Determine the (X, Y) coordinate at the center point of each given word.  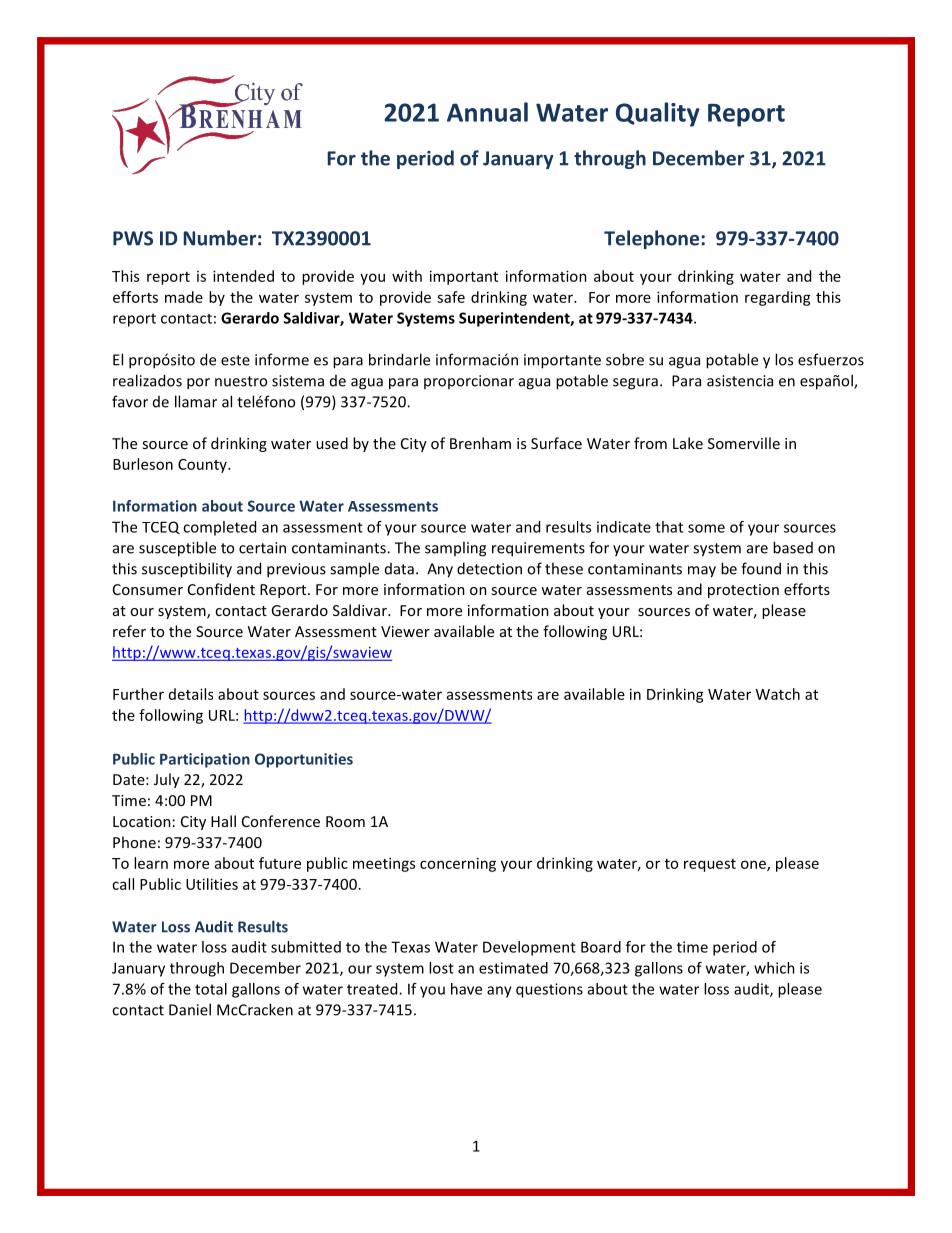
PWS (133, 238)
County (203, 466)
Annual (487, 112)
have (466, 989)
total (211, 989)
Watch (778, 694)
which (774, 968)
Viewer (405, 631)
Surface (556, 443)
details (191, 694)
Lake (688, 443)
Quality (658, 114)
